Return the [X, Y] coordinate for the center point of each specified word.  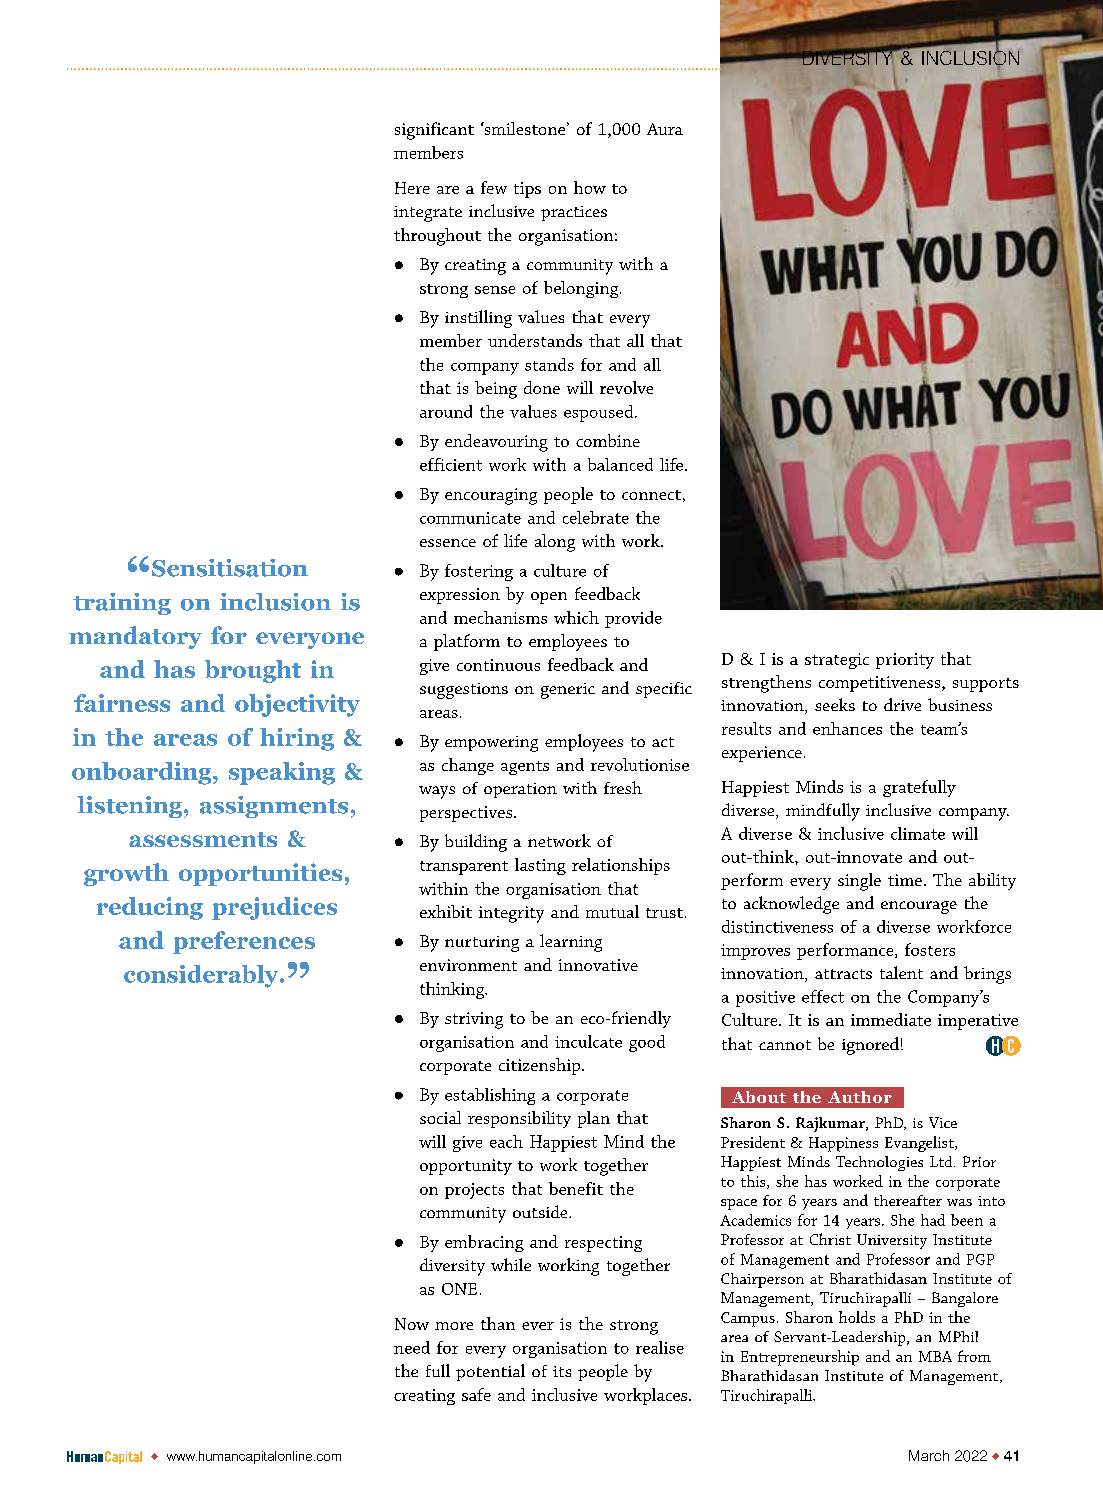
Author [860, 1097]
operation [520, 790]
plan [594, 1119]
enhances [847, 728]
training [122, 604]
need [412, 1347]
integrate [428, 214]
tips [527, 190]
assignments [274, 807]
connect [651, 495]
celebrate [596, 517]
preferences [244, 942]
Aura [665, 129]
